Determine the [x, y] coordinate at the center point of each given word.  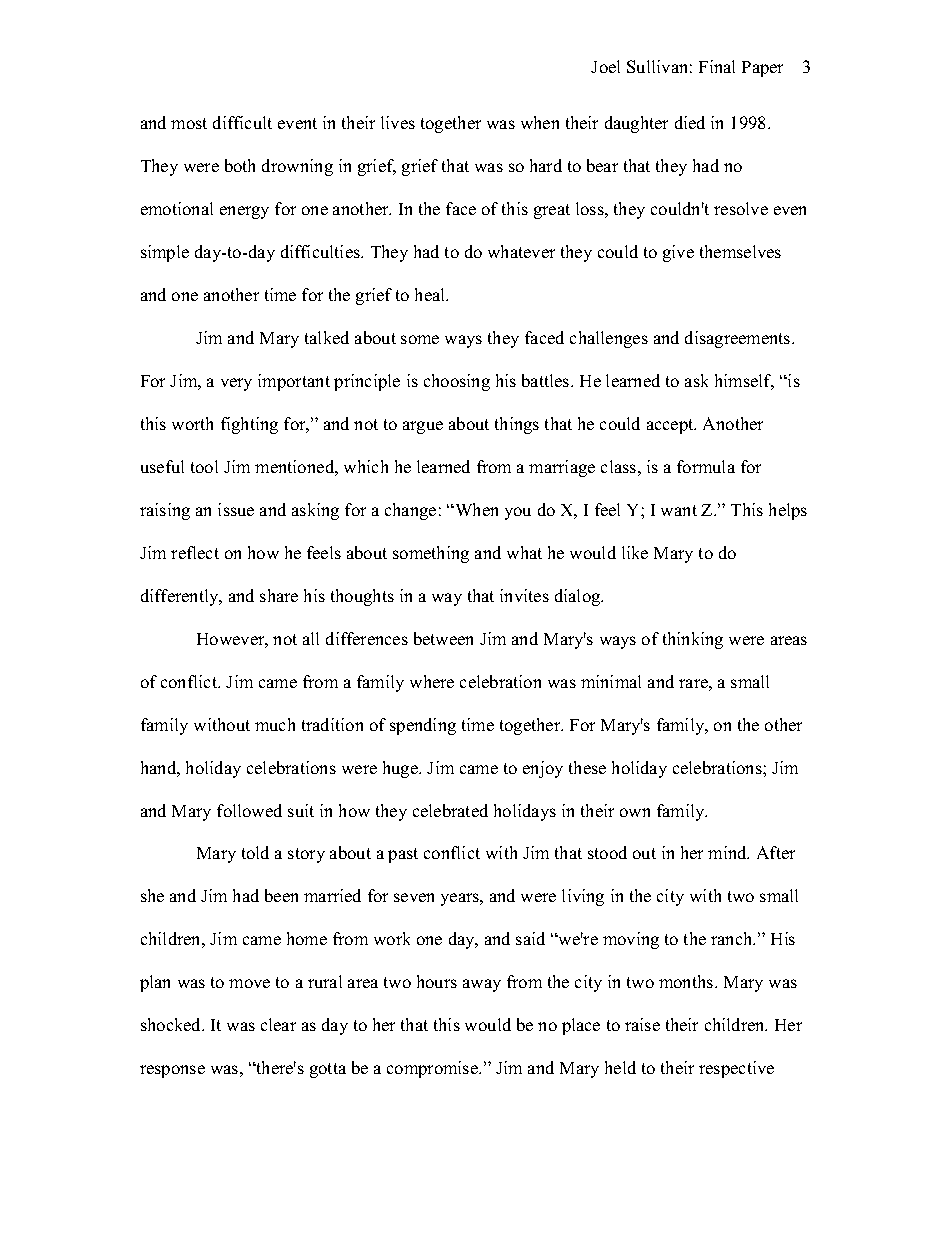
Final [717, 66]
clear [278, 1024]
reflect [195, 552]
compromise [434, 1069]
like [635, 552]
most [189, 123]
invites [524, 595]
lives [398, 122]
